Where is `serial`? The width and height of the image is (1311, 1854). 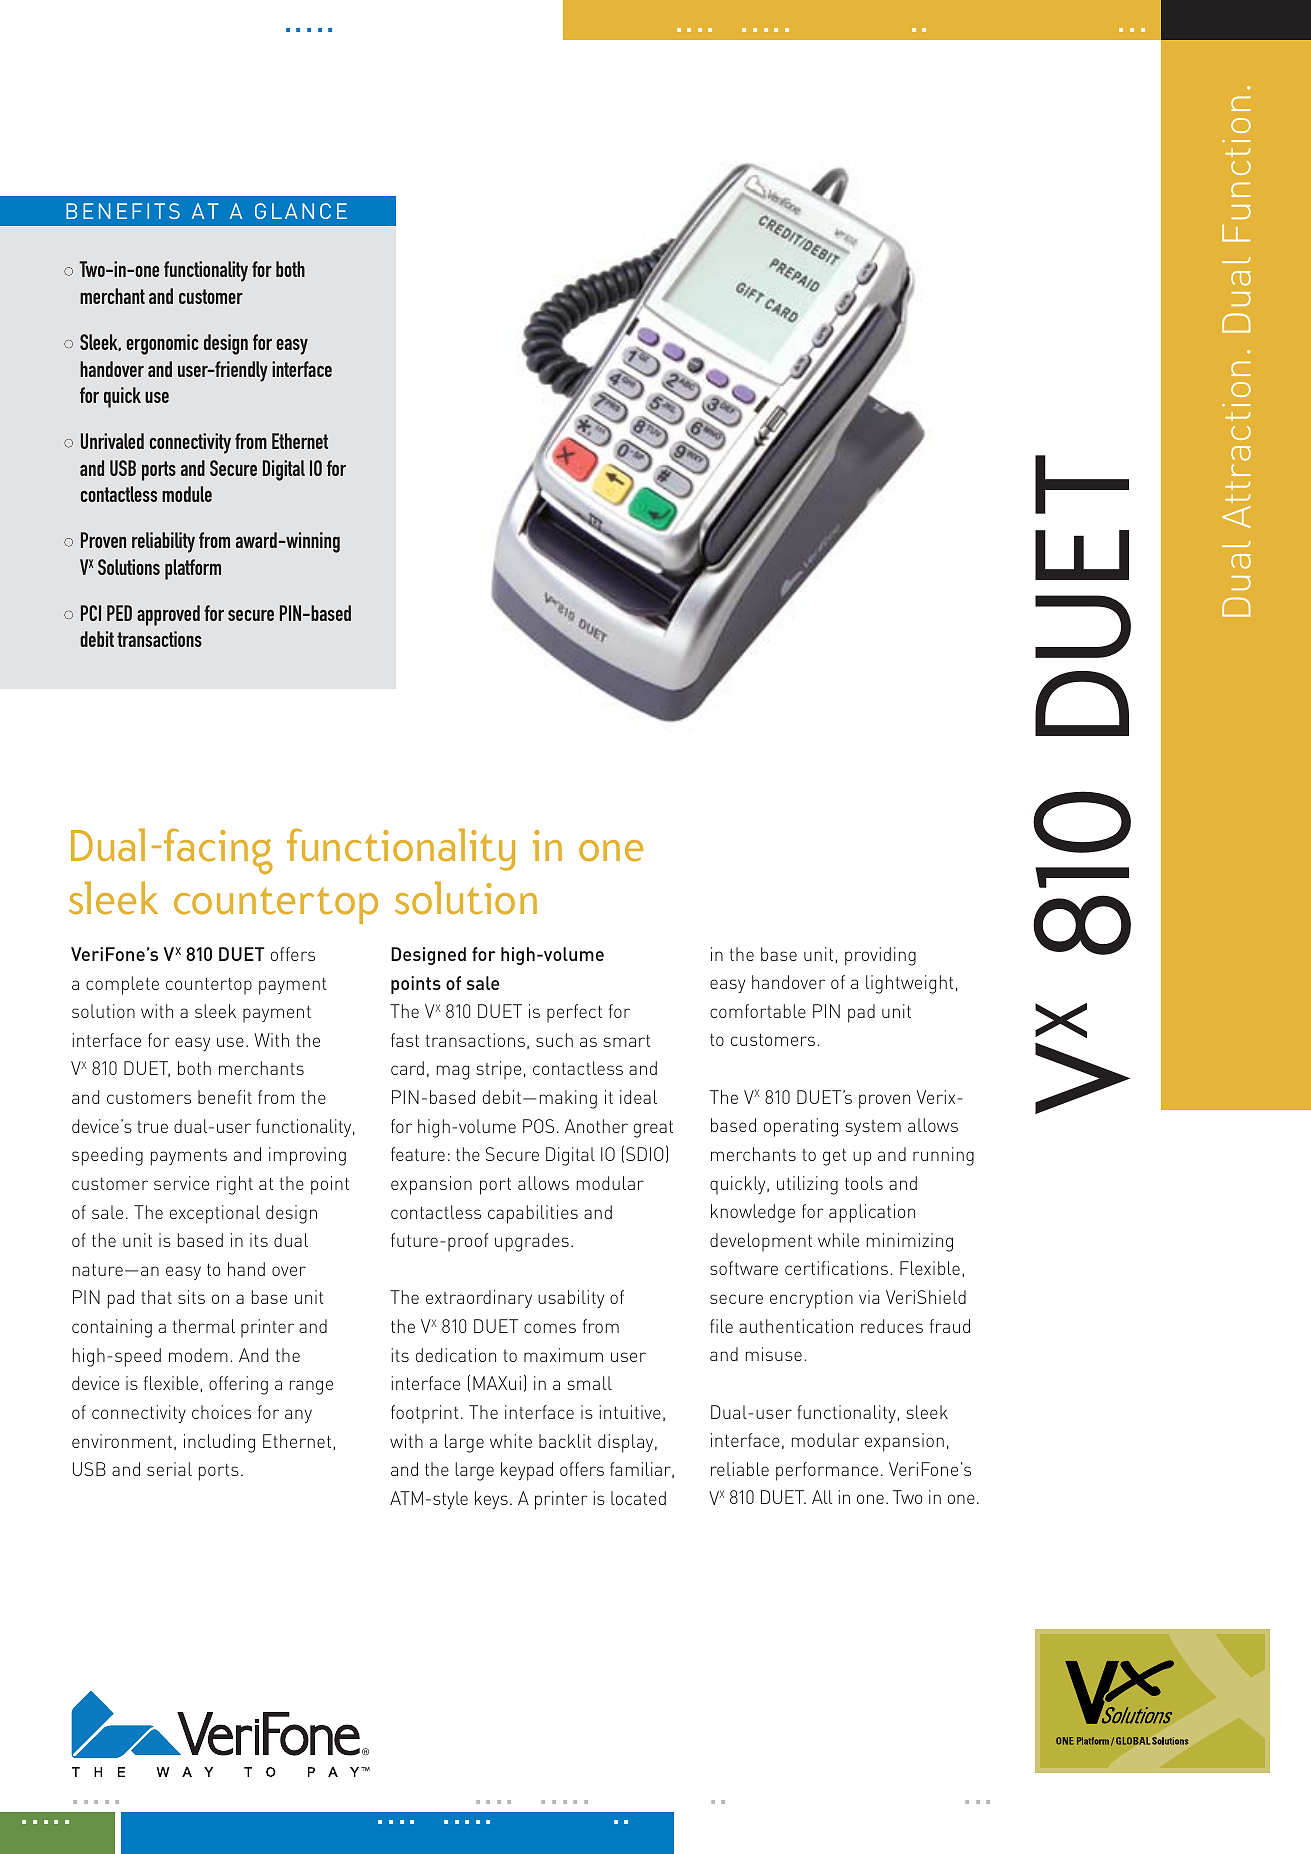 serial is located at coordinates (169, 1469).
